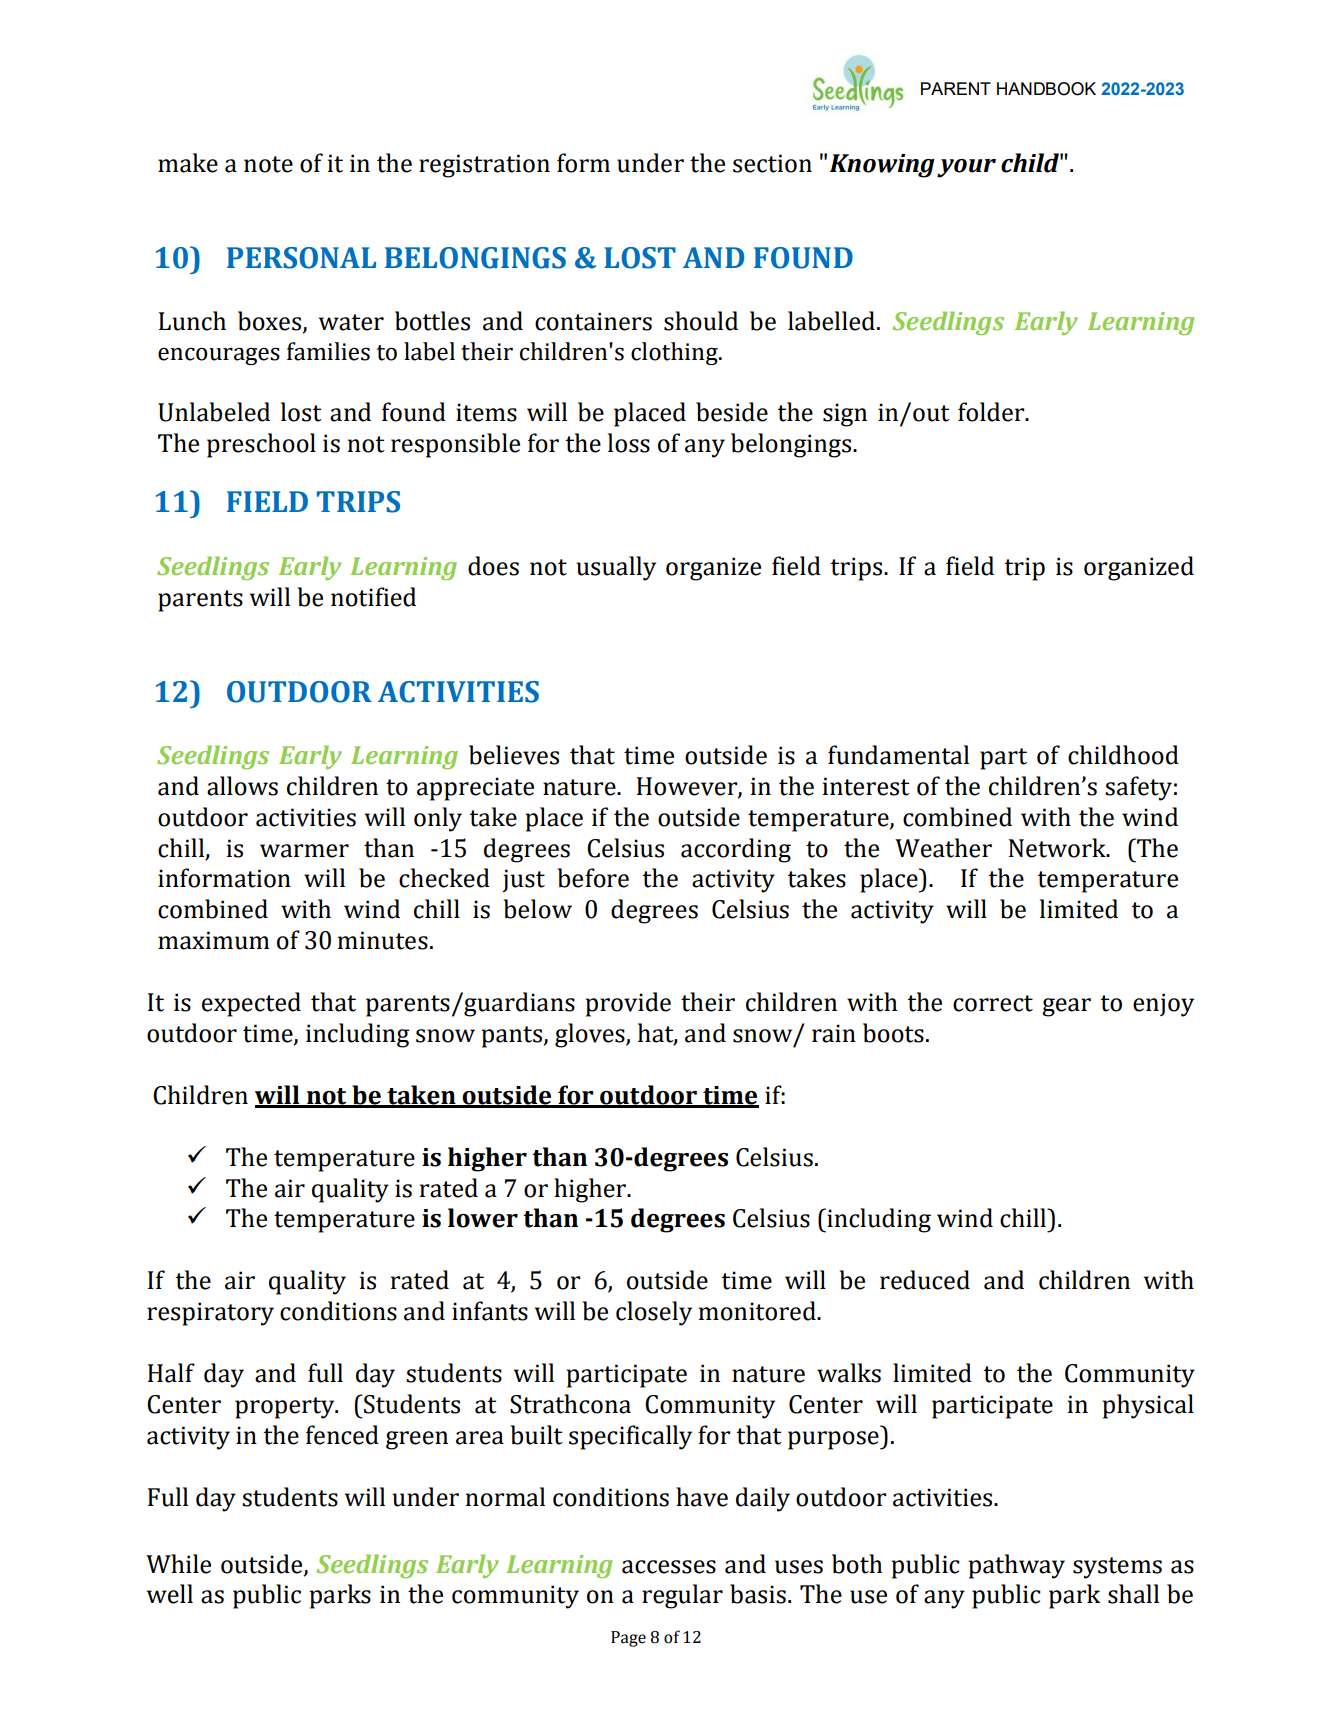 The width and height of the screenshot is (1340, 1735). I want to click on closely, so click(654, 1313).
